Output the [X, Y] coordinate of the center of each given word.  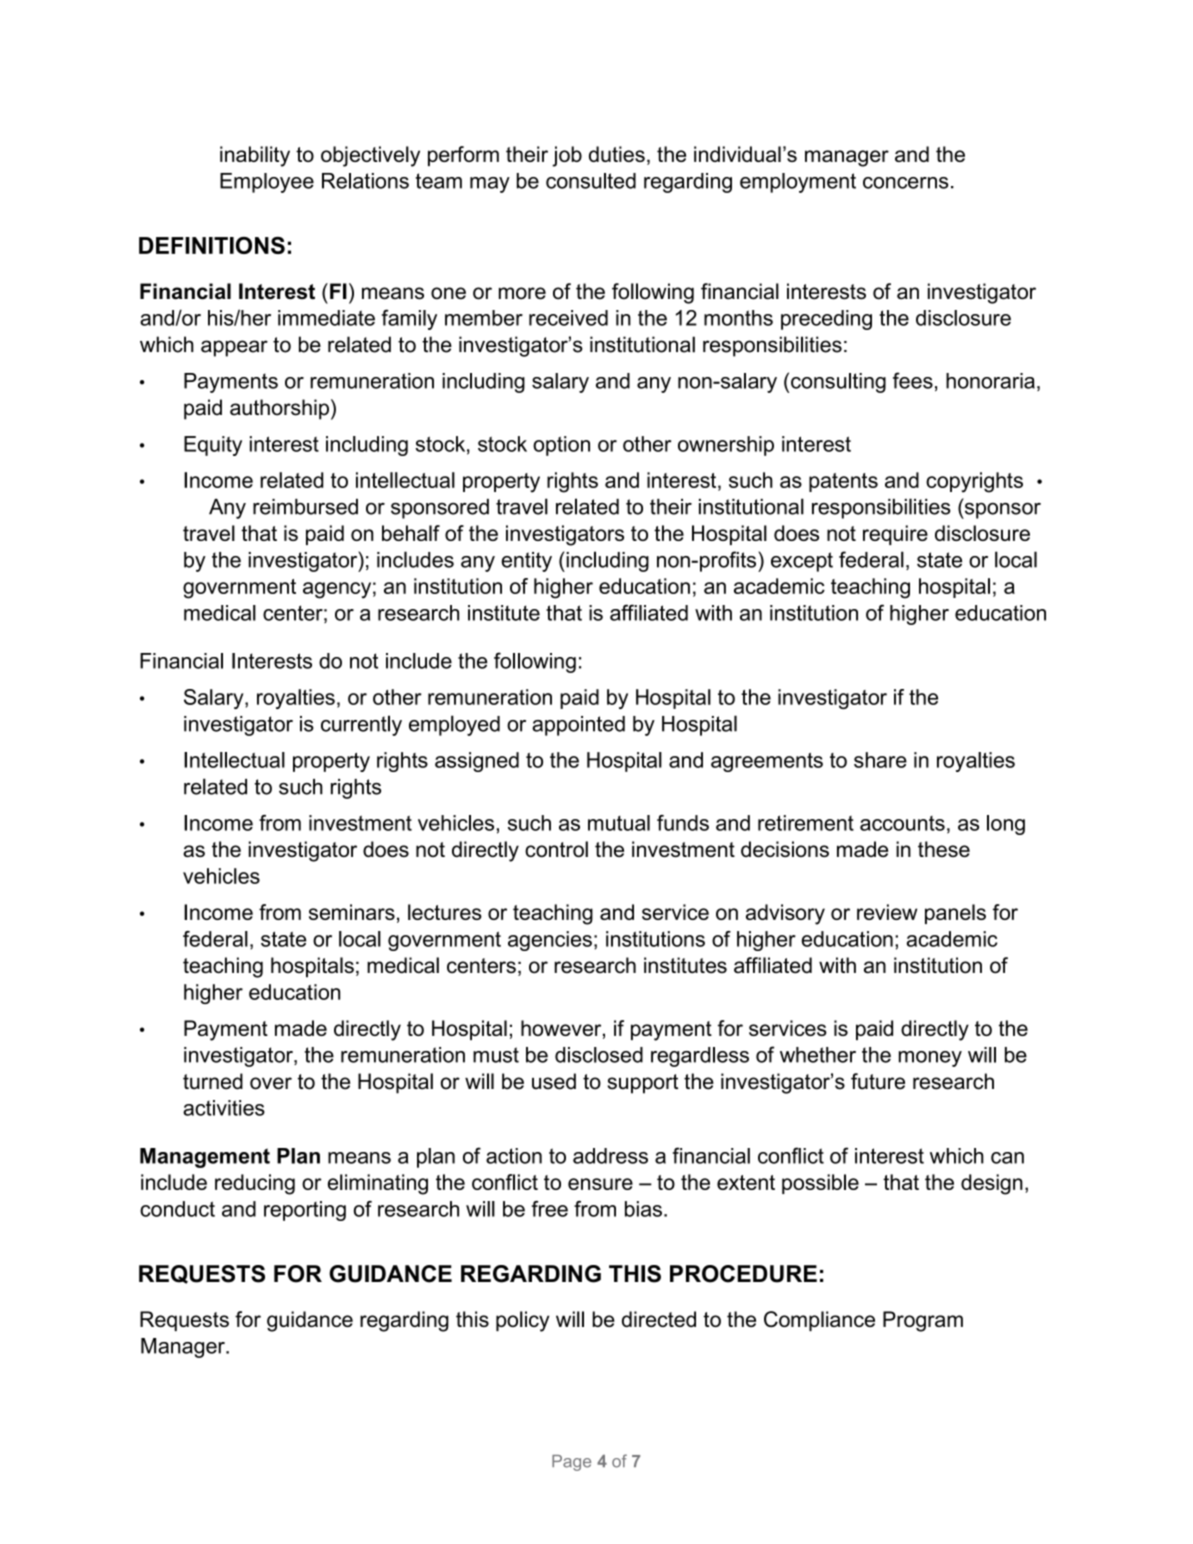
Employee [267, 183]
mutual [619, 823]
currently [361, 725]
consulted [591, 181]
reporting [305, 1211]
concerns [905, 183]
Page [571, 1463]
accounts [902, 823]
